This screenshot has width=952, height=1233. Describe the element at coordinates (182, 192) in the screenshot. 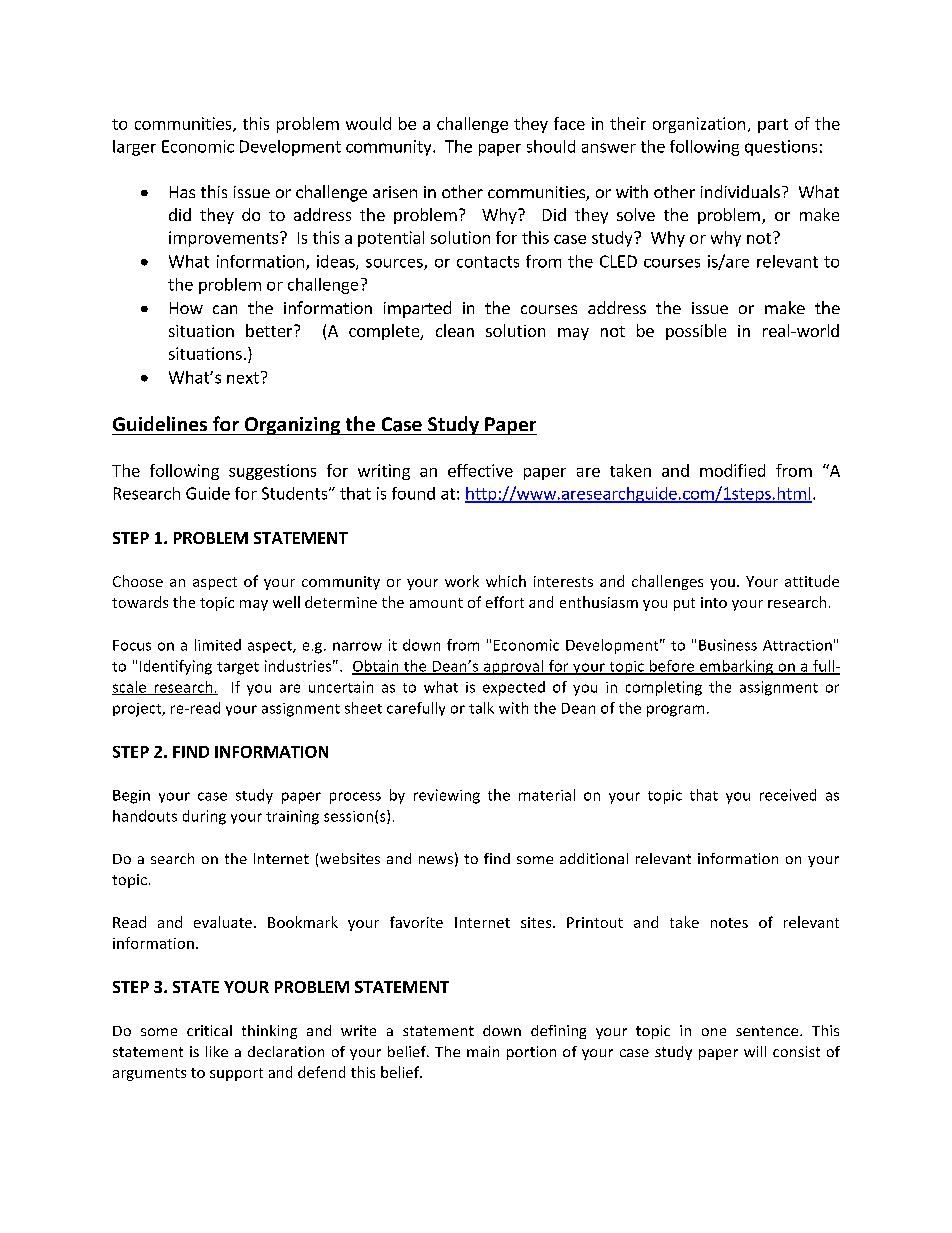

I see `Has` at that location.
